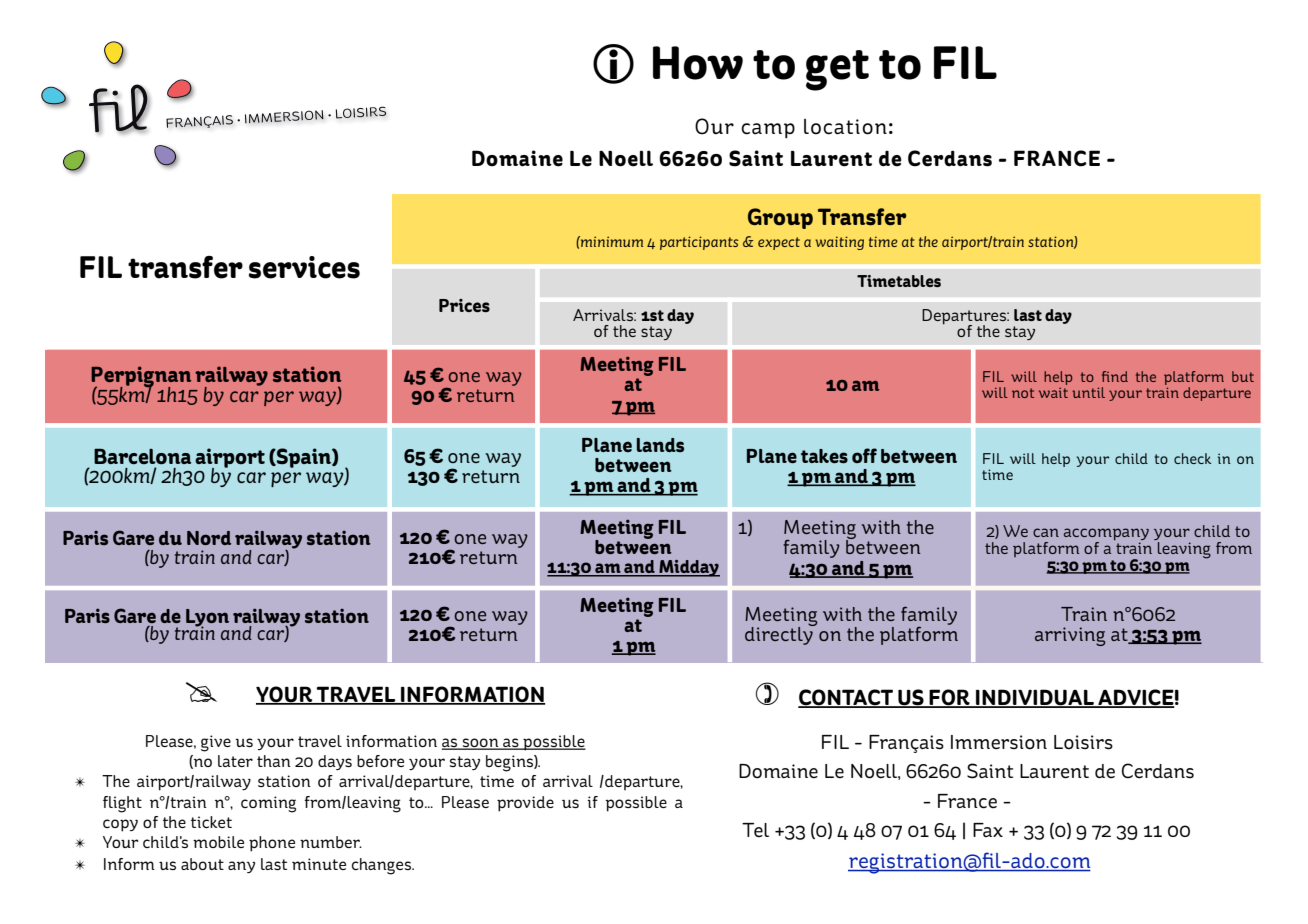 The width and height of the image is (1308, 924). Describe the element at coordinates (304, 267) in the image. I see `services` at that location.
